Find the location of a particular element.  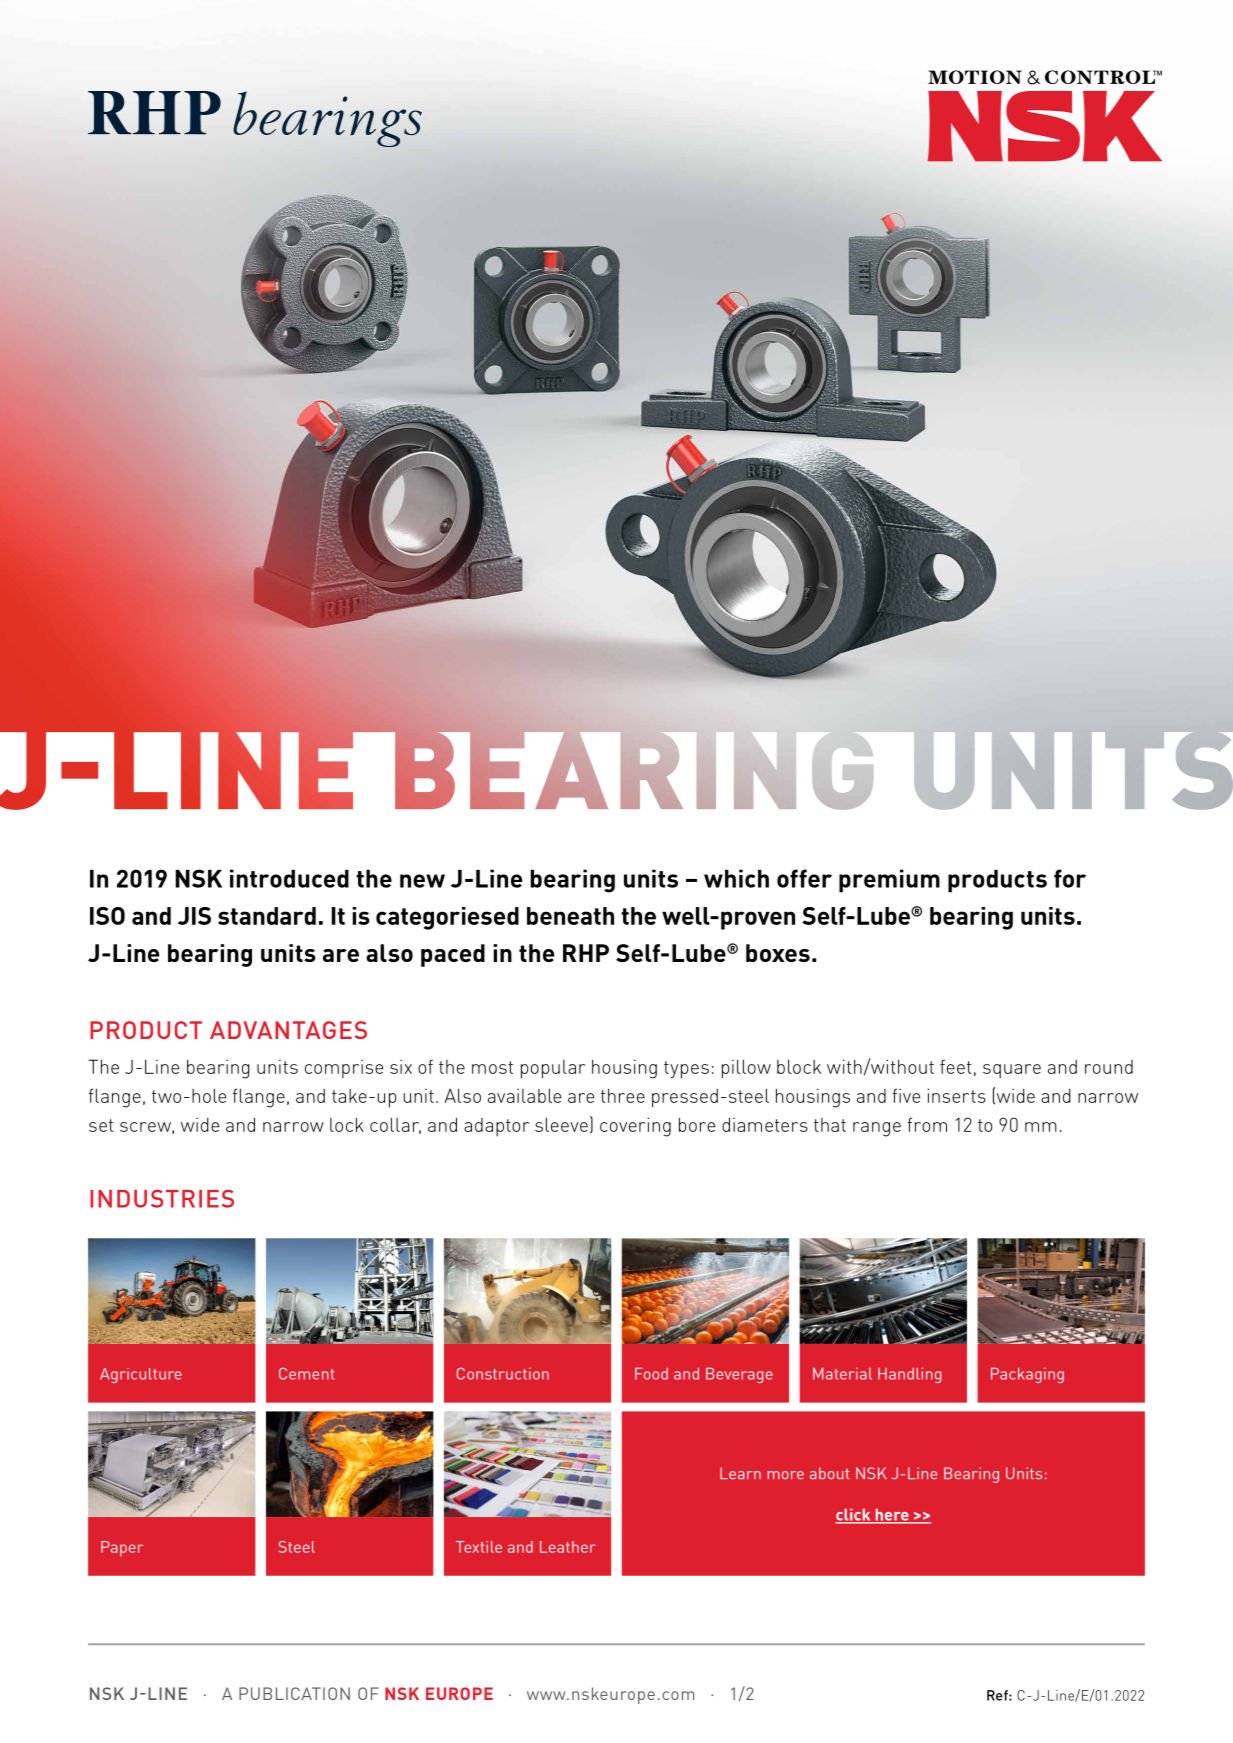

beneath is located at coordinates (570, 916).
